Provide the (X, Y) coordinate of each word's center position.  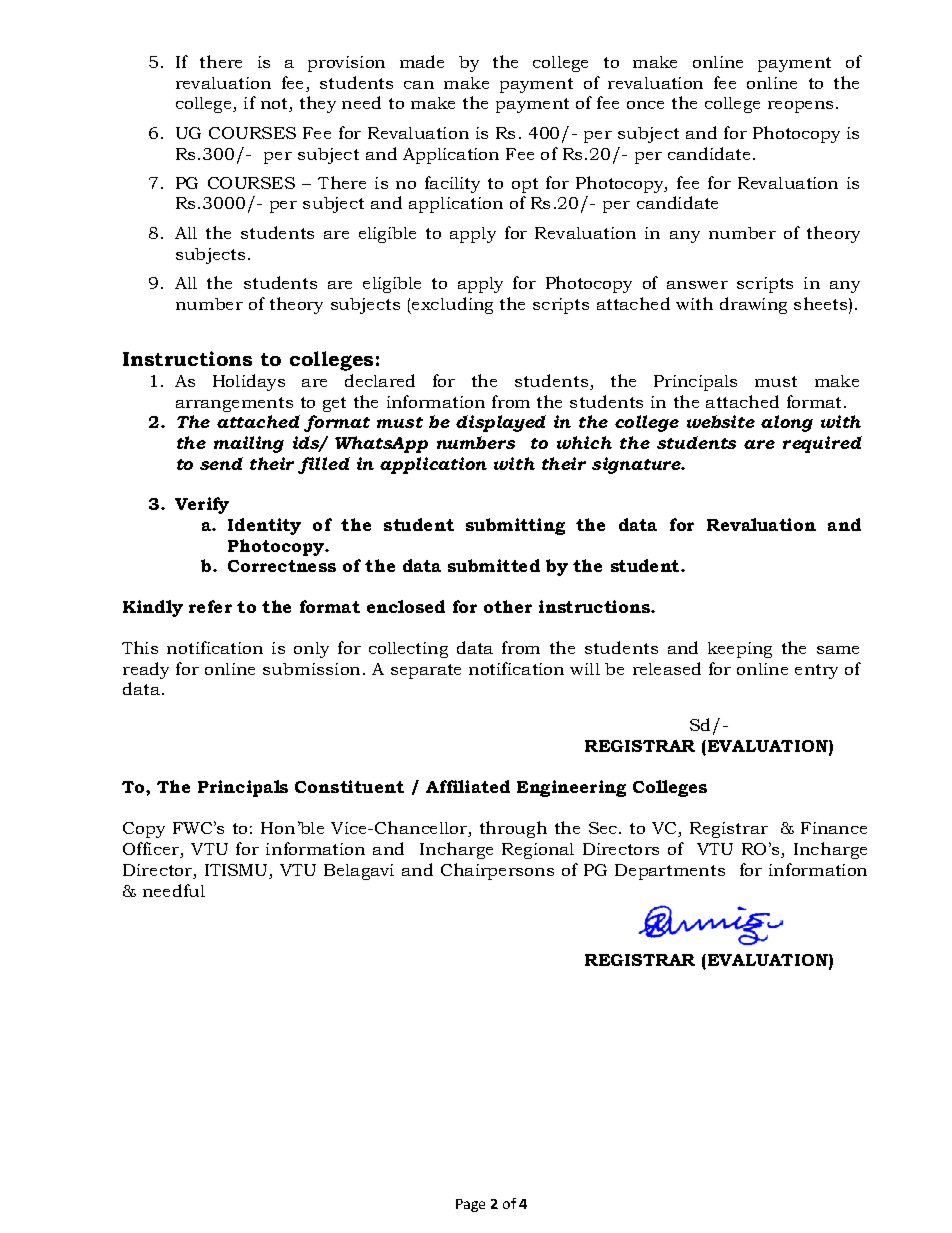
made (422, 61)
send (221, 463)
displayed (501, 423)
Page (470, 1205)
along (787, 423)
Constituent (349, 786)
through (513, 829)
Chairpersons (497, 871)
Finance (834, 828)
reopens (802, 107)
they (318, 104)
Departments (670, 872)
